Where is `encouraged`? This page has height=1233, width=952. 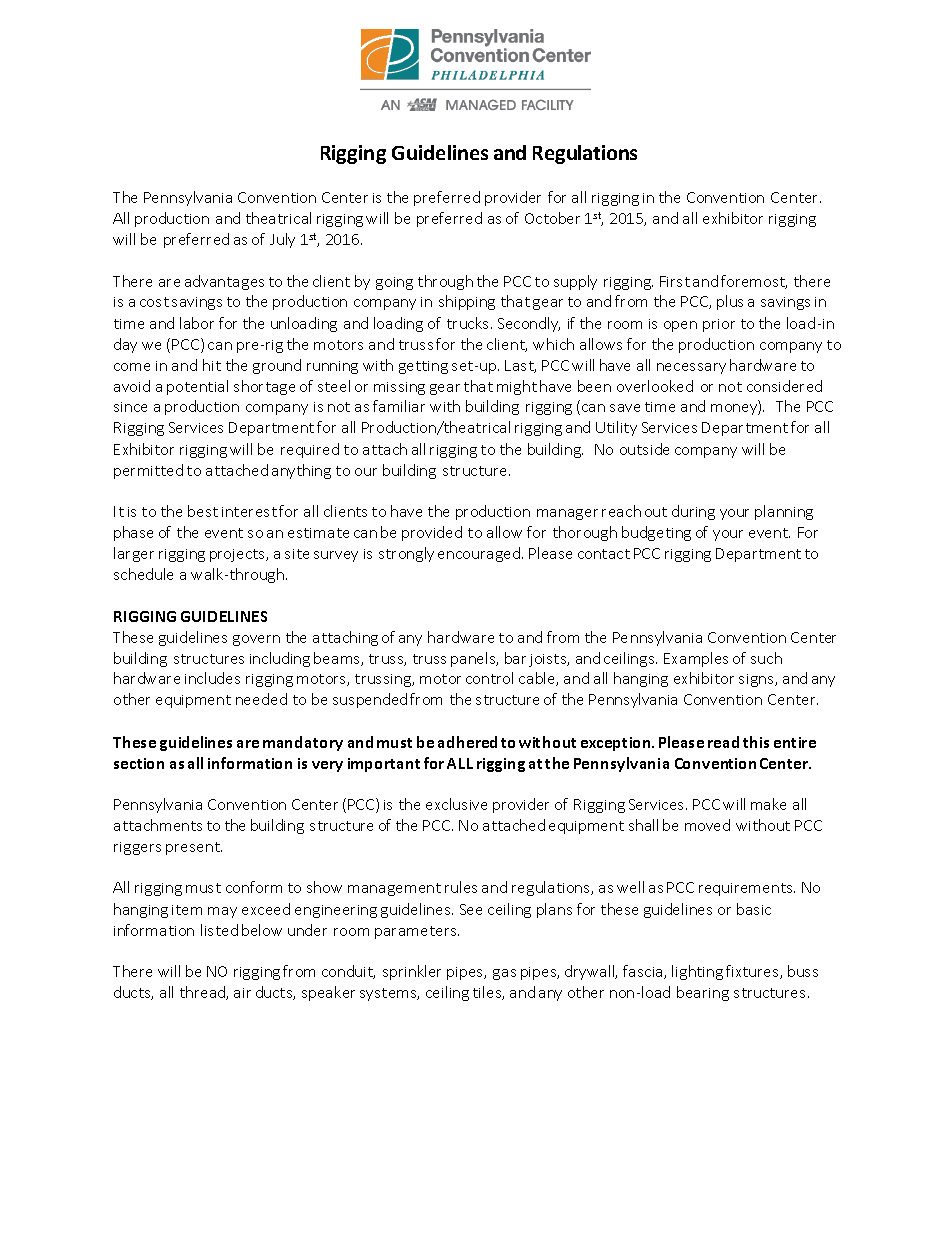
encouraged is located at coordinates (480, 554).
